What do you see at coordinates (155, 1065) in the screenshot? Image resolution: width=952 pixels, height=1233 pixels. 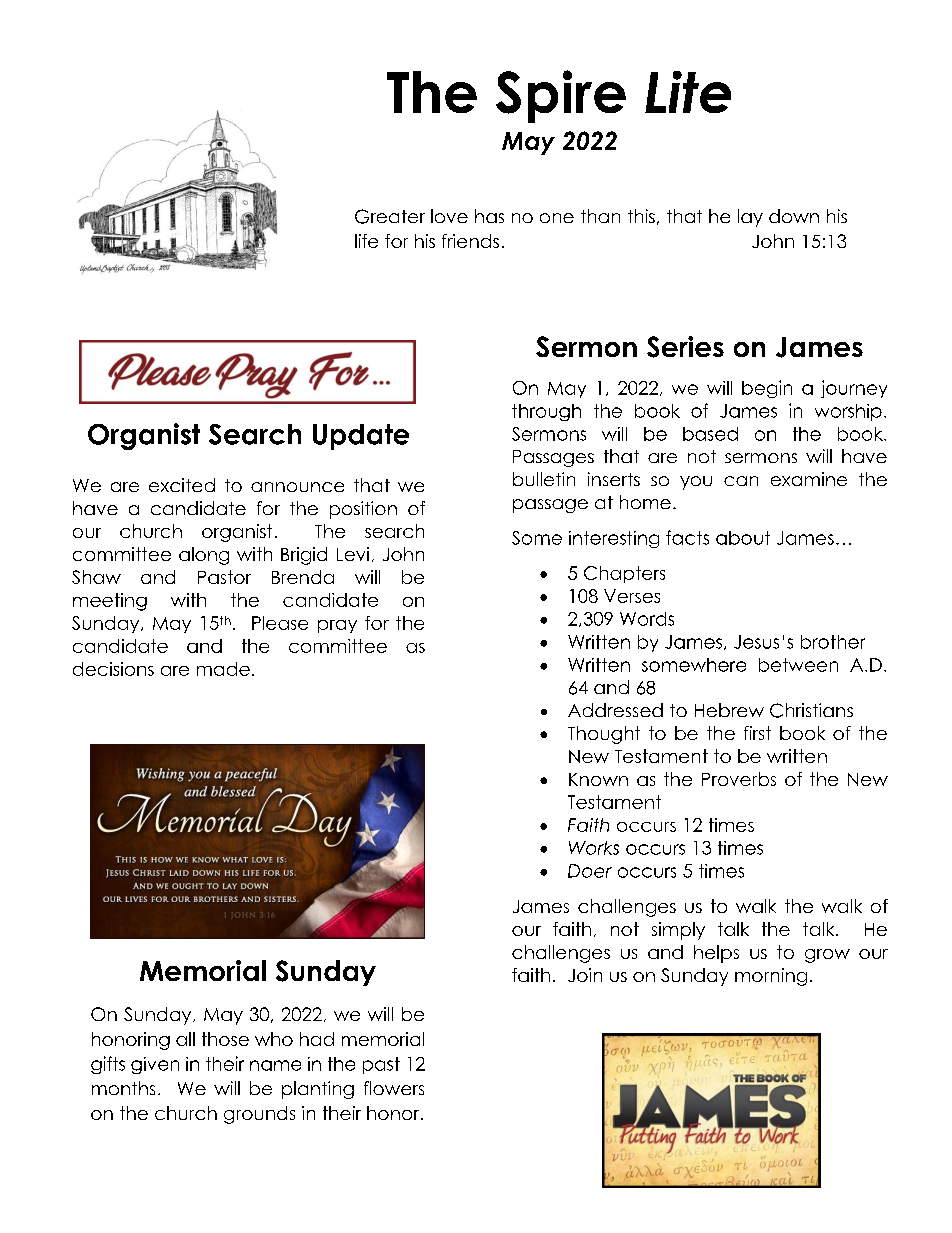 I see `given` at bounding box center [155, 1065].
